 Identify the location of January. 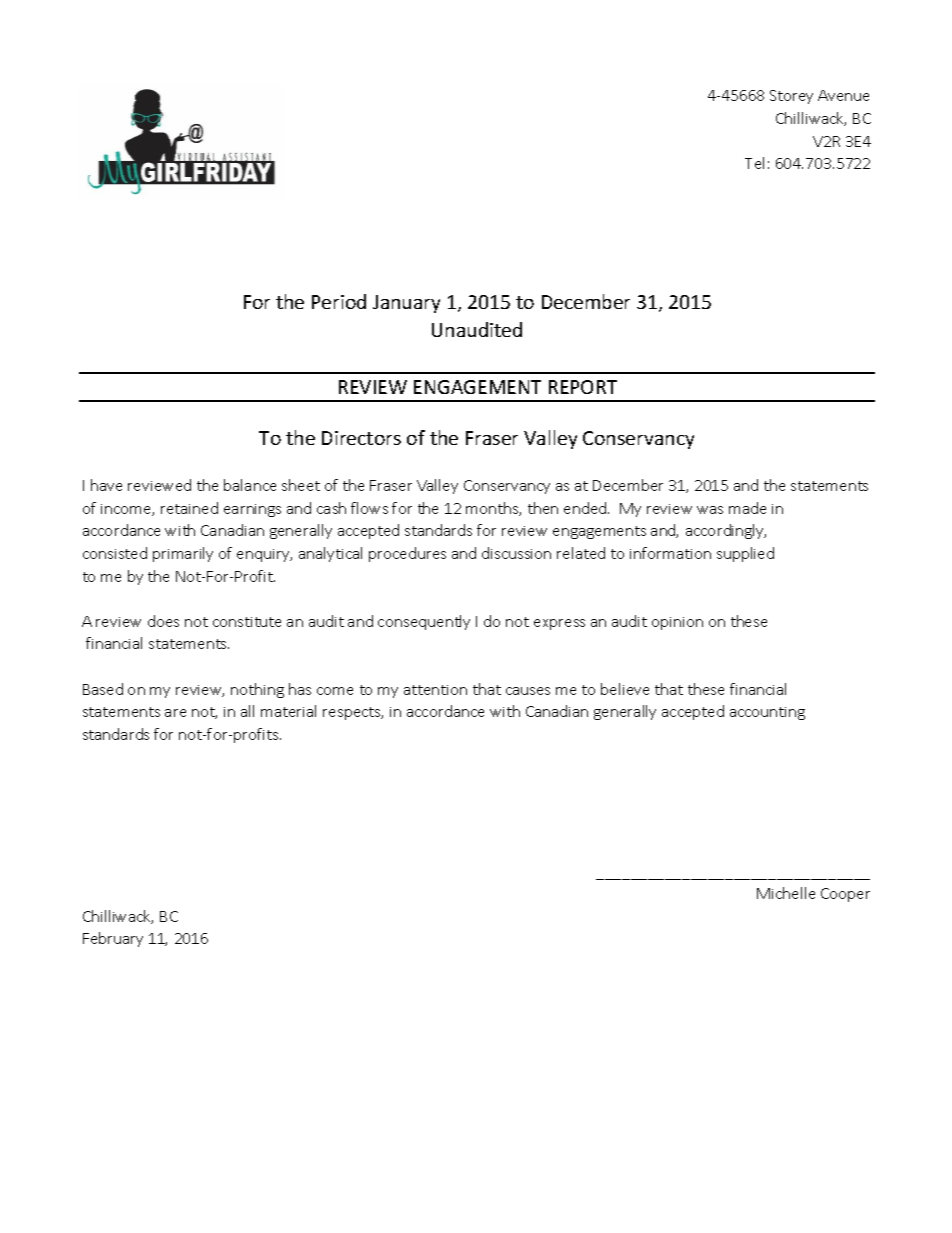
(406, 304).
